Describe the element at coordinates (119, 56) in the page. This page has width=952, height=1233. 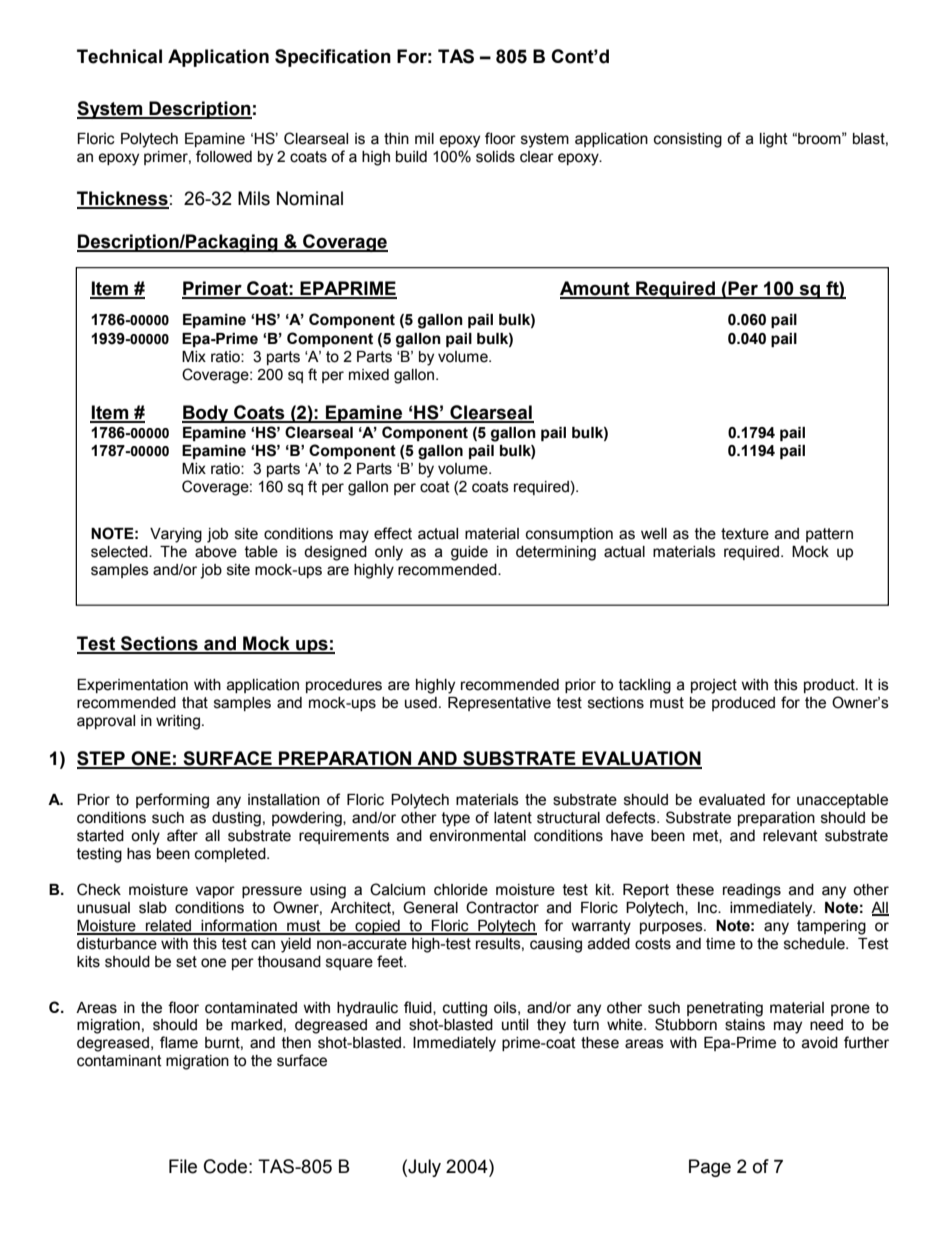
I see `Technical` at that location.
